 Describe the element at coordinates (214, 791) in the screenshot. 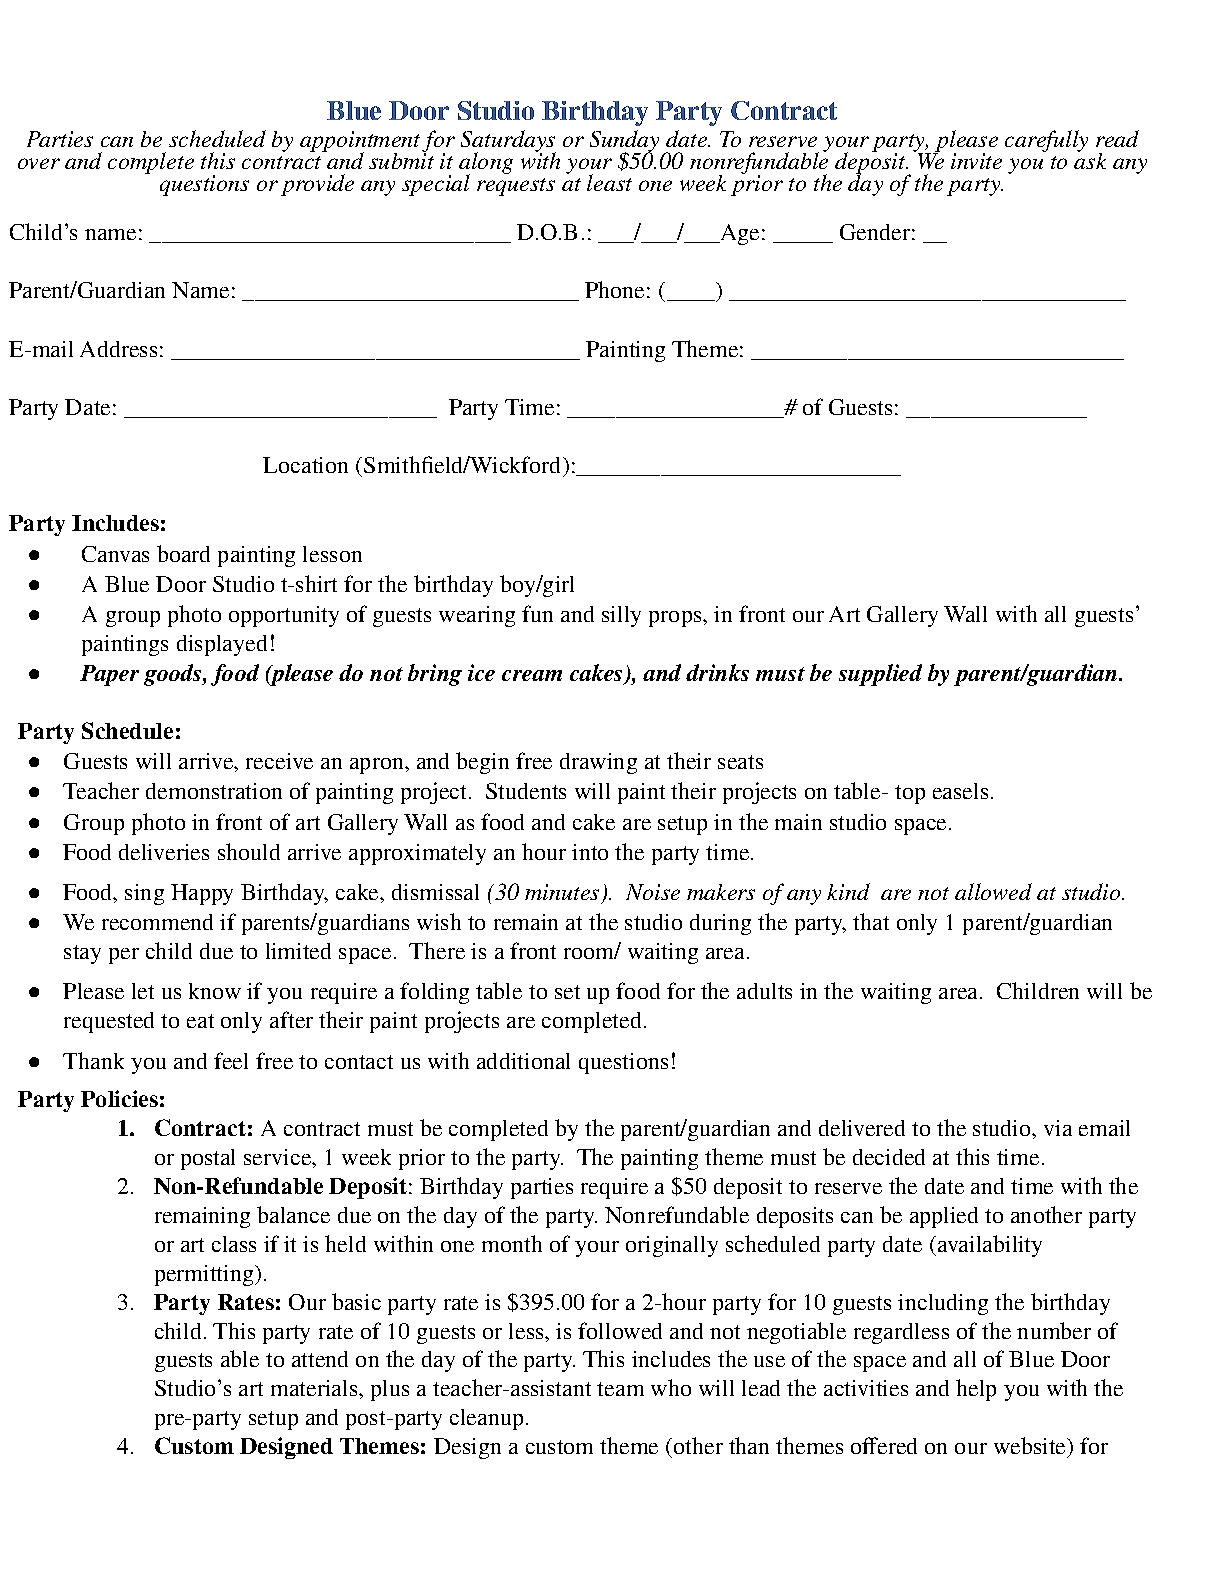

I see `demonstration` at that location.
